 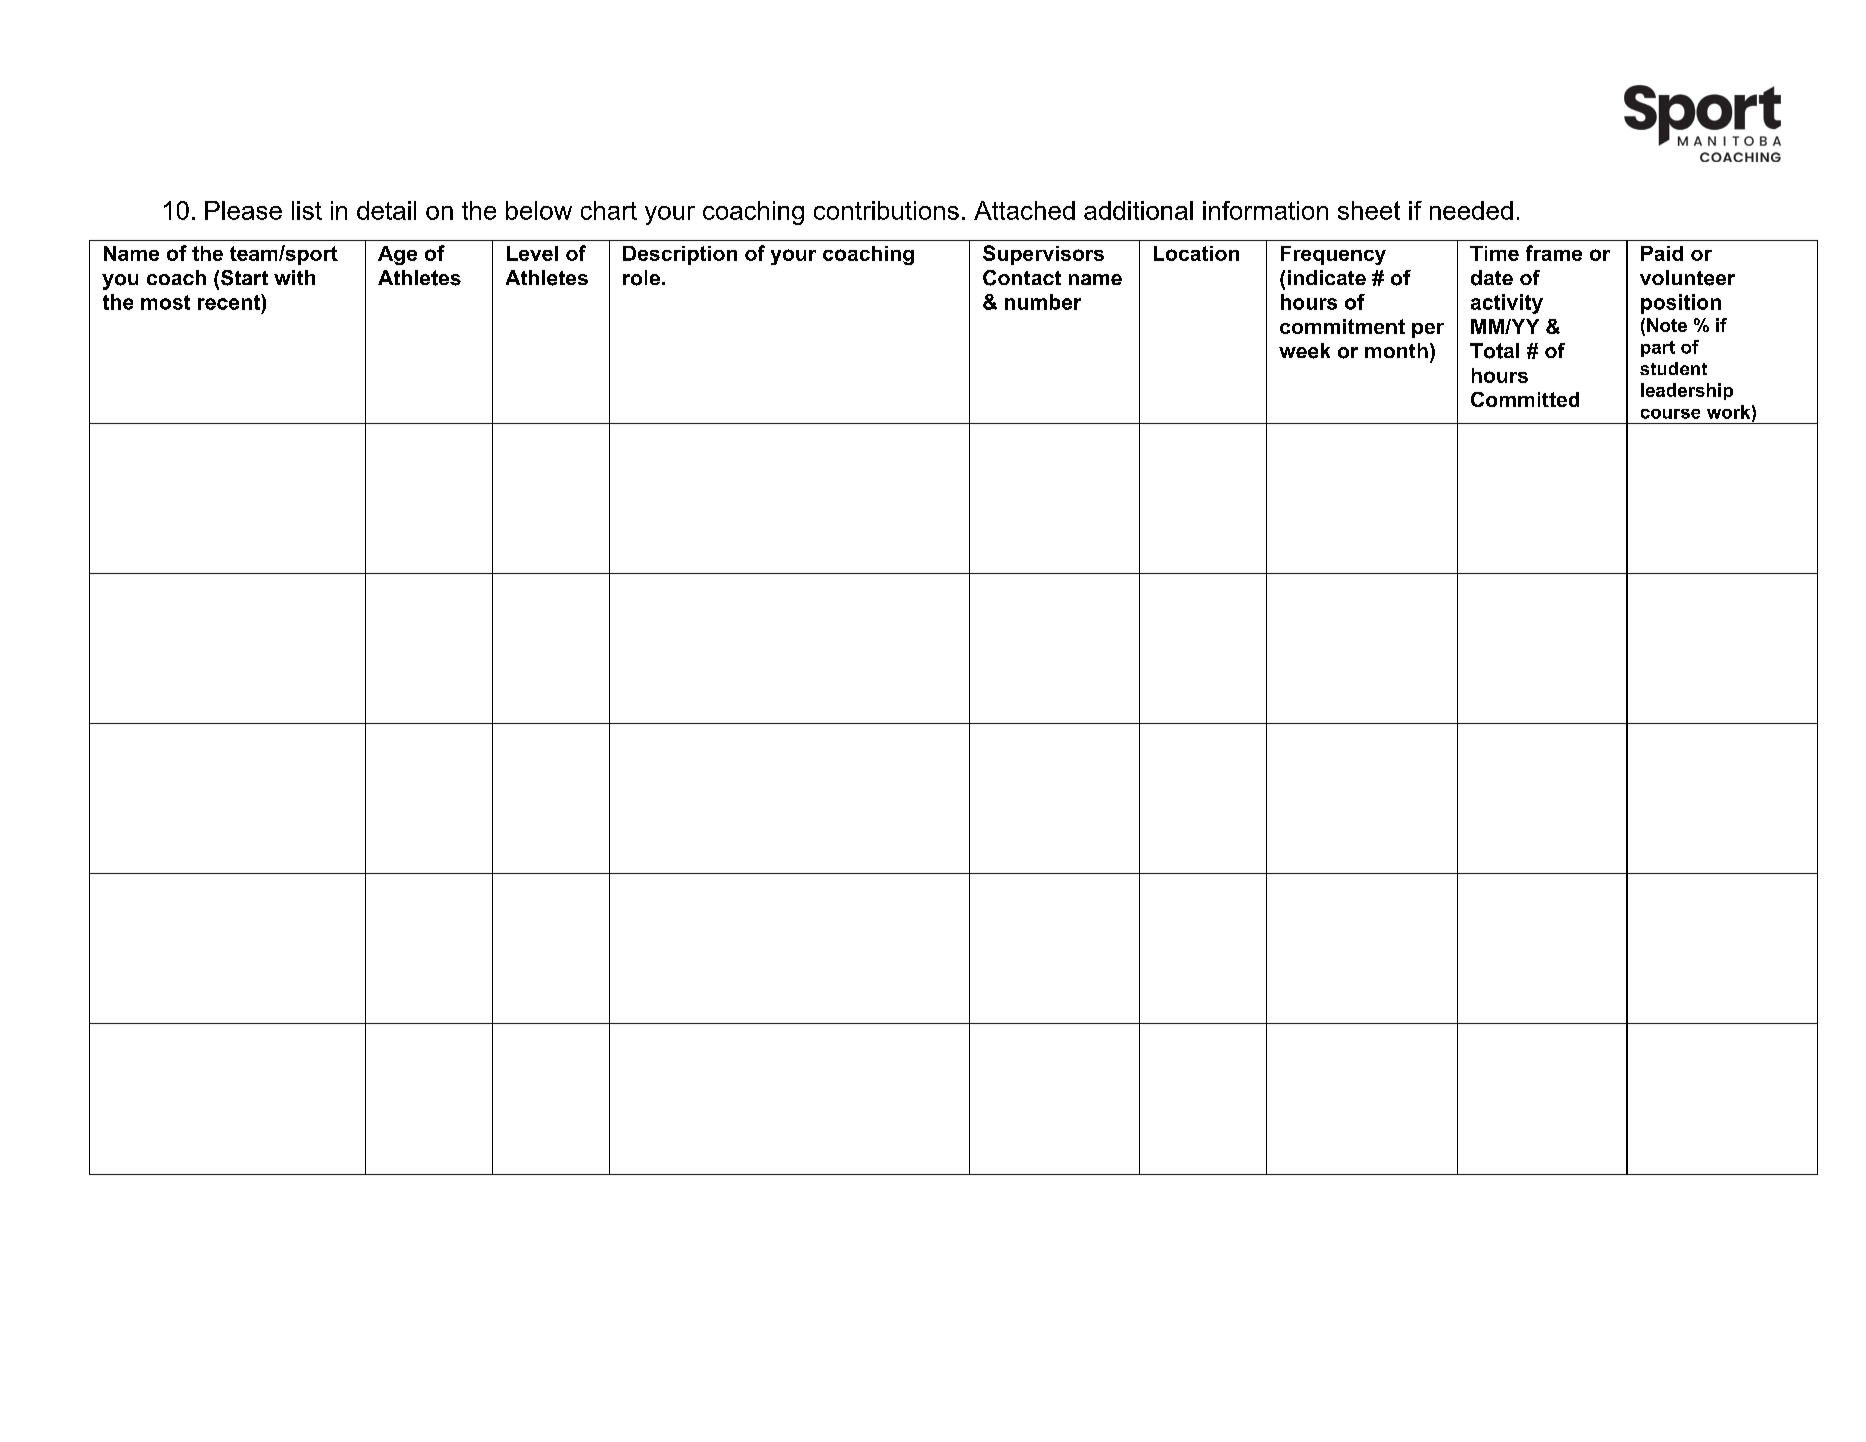 What do you see at coordinates (294, 277) in the page?
I see `with` at bounding box center [294, 277].
